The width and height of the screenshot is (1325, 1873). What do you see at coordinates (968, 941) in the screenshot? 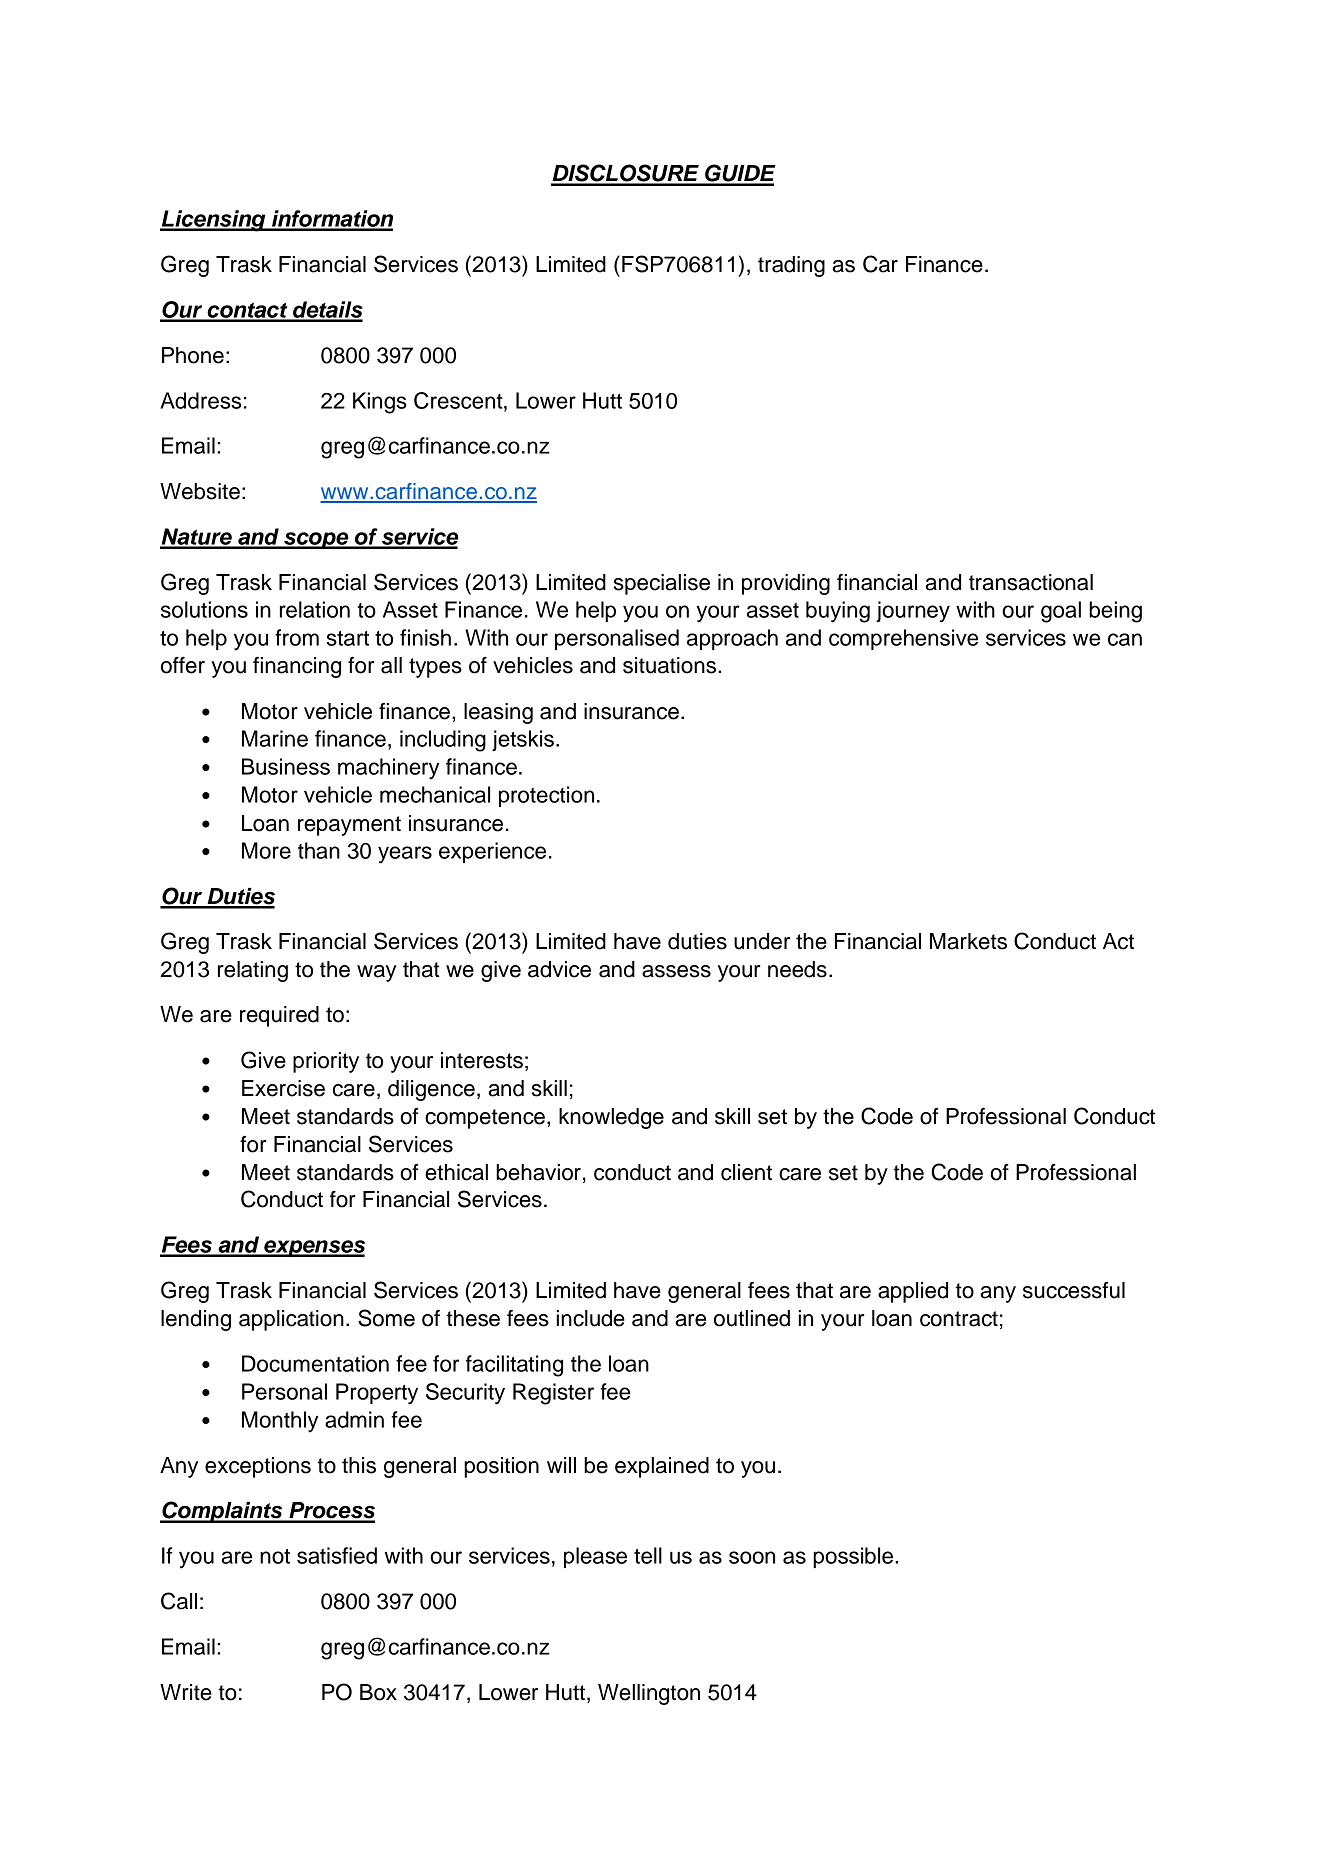
I see `Markets` at bounding box center [968, 941].
